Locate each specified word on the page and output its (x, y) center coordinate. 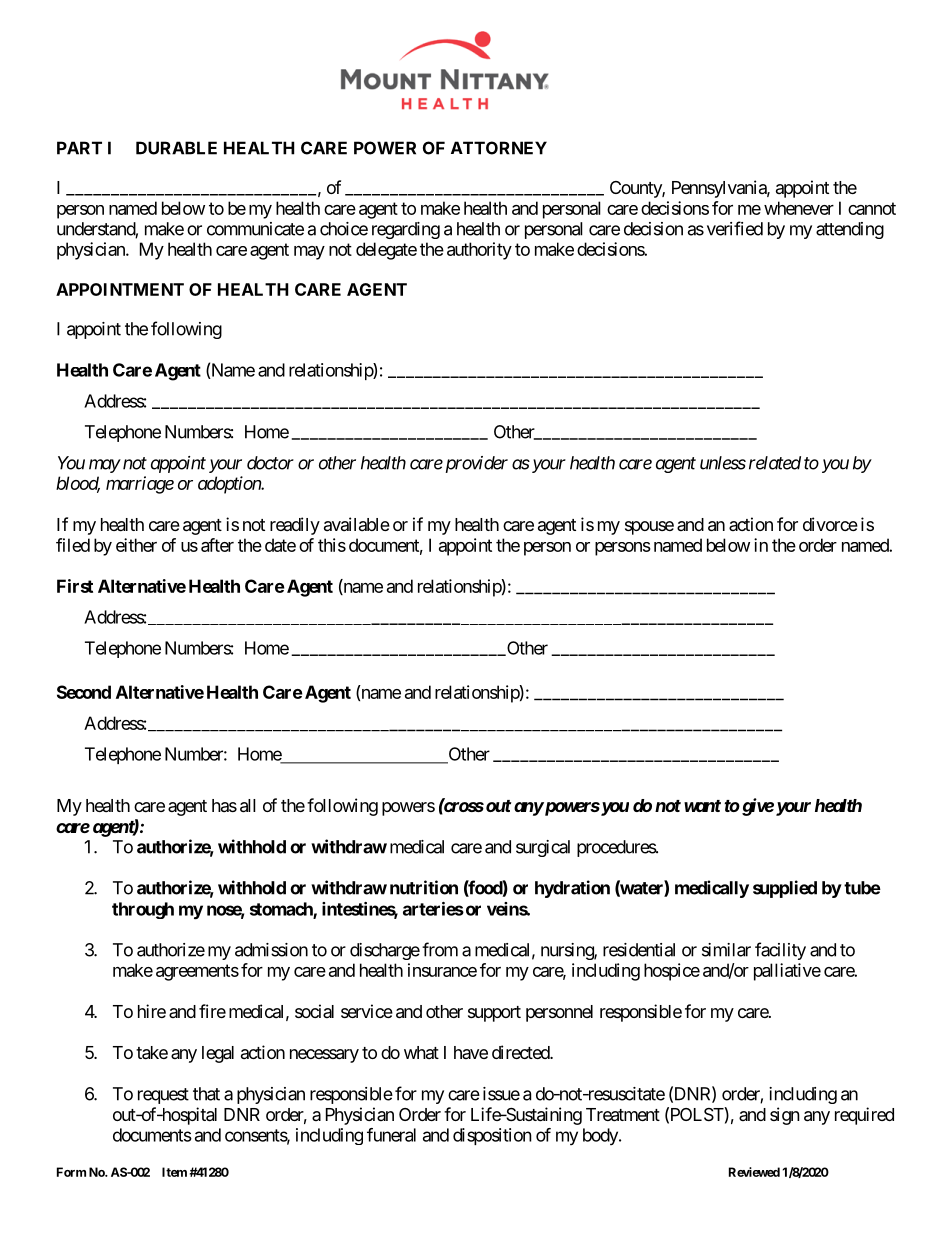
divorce (830, 524)
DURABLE (176, 148)
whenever (799, 208)
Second (84, 692)
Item (174, 1172)
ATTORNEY (499, 148)
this (332, 545)
